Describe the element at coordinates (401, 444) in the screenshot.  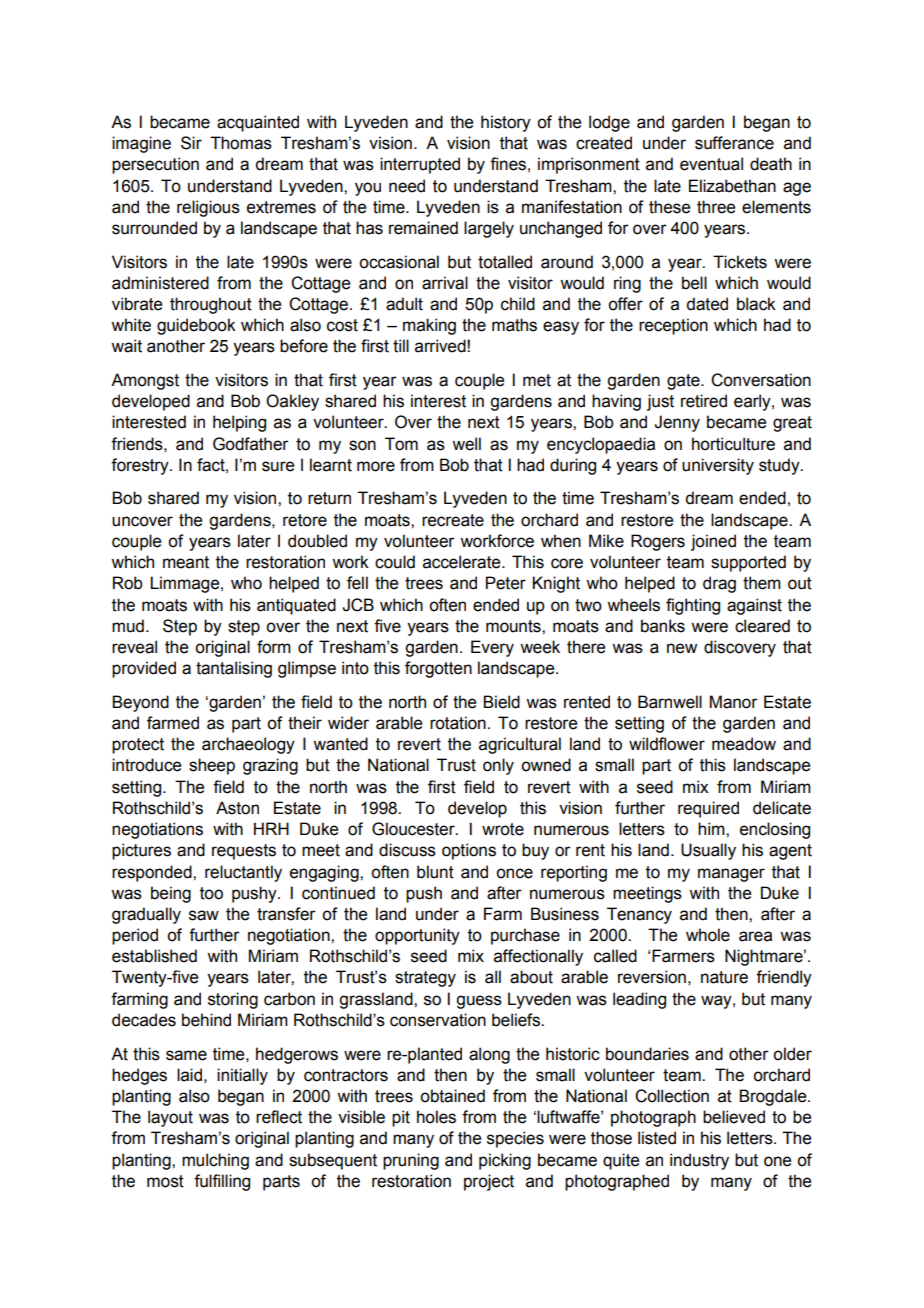
I see `Tom` at that location.
